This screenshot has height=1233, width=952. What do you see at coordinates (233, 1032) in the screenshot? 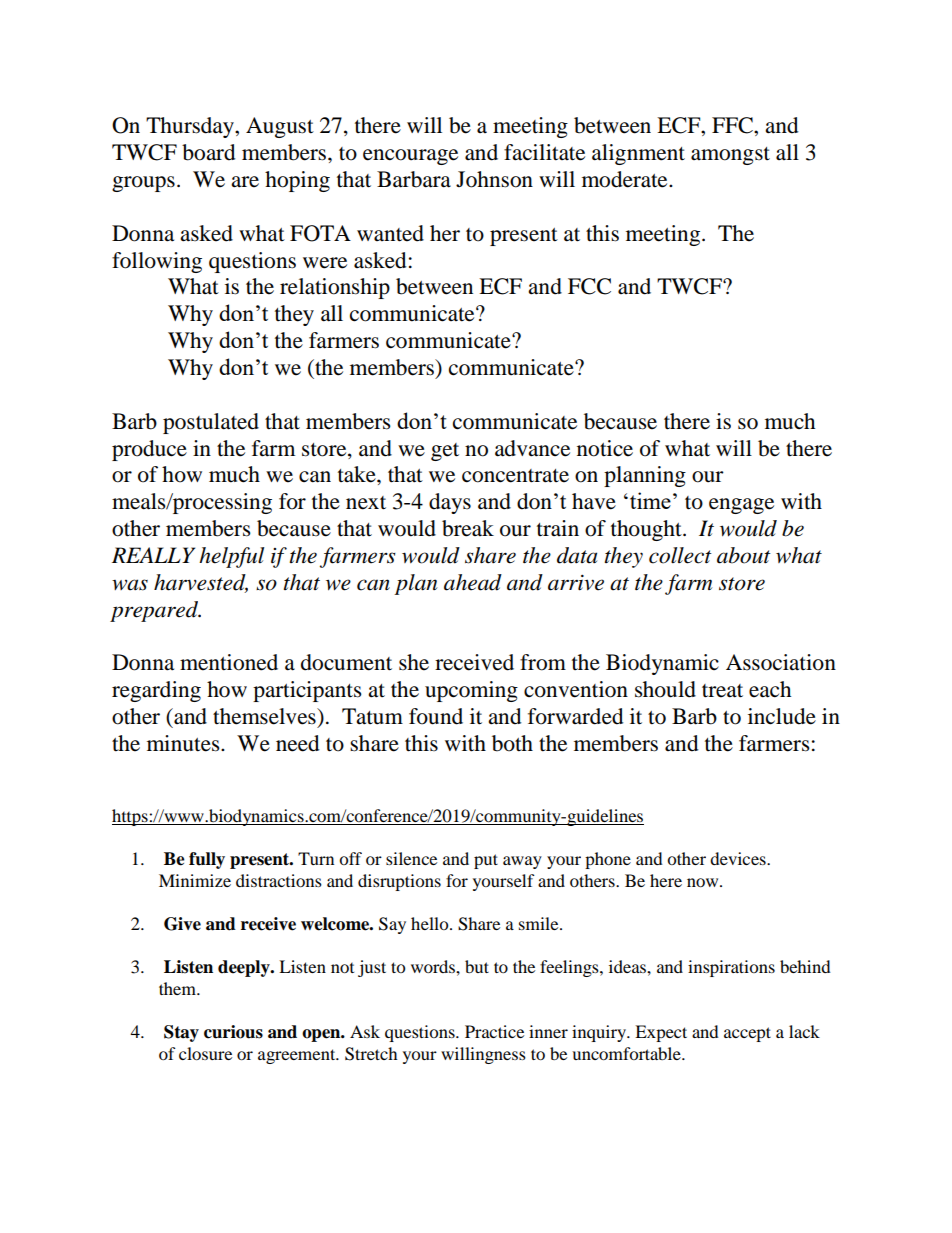
I see `curious` at bounding box center [233, 1032].
